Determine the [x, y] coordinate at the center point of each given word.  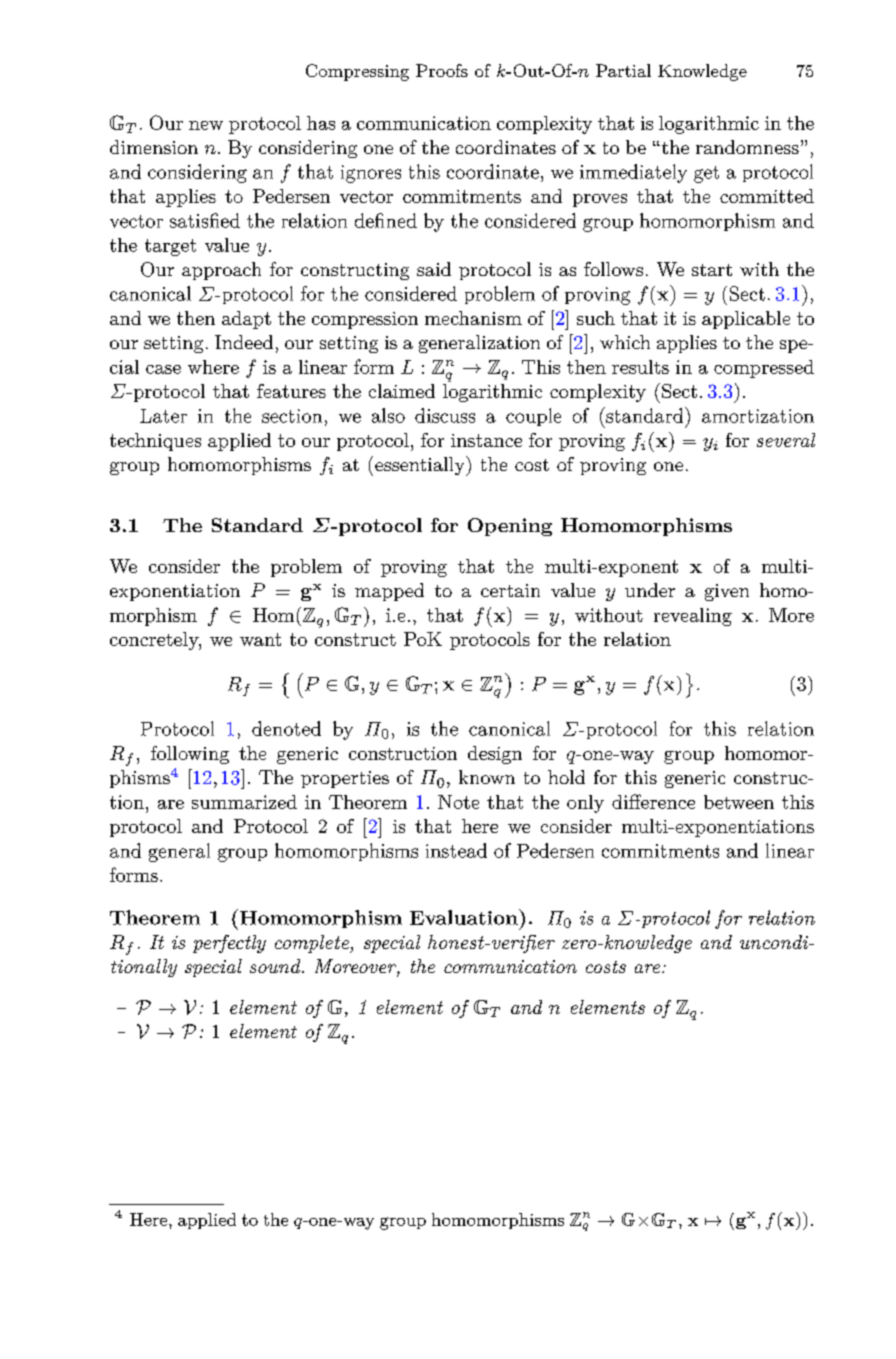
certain [510, 590]
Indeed [244, 342]
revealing [693, 617]
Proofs [442, 70]
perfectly [229, 944]
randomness [747, 147]
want [260, 639]
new [206, 125]
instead [456, 850]
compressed [764, 369]
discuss [445, 415]
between [739, 802]
